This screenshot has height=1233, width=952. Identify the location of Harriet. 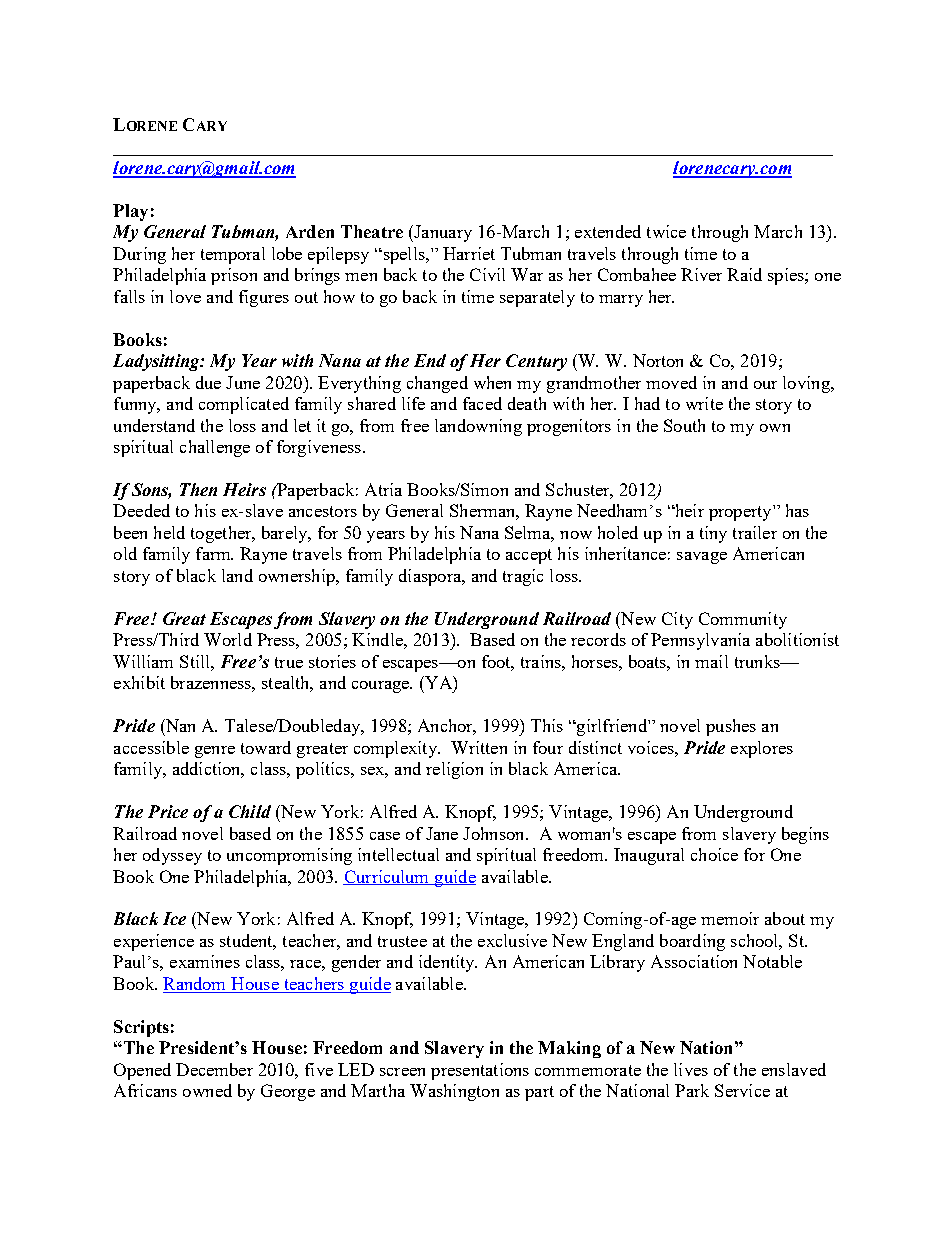
(469, 253).
